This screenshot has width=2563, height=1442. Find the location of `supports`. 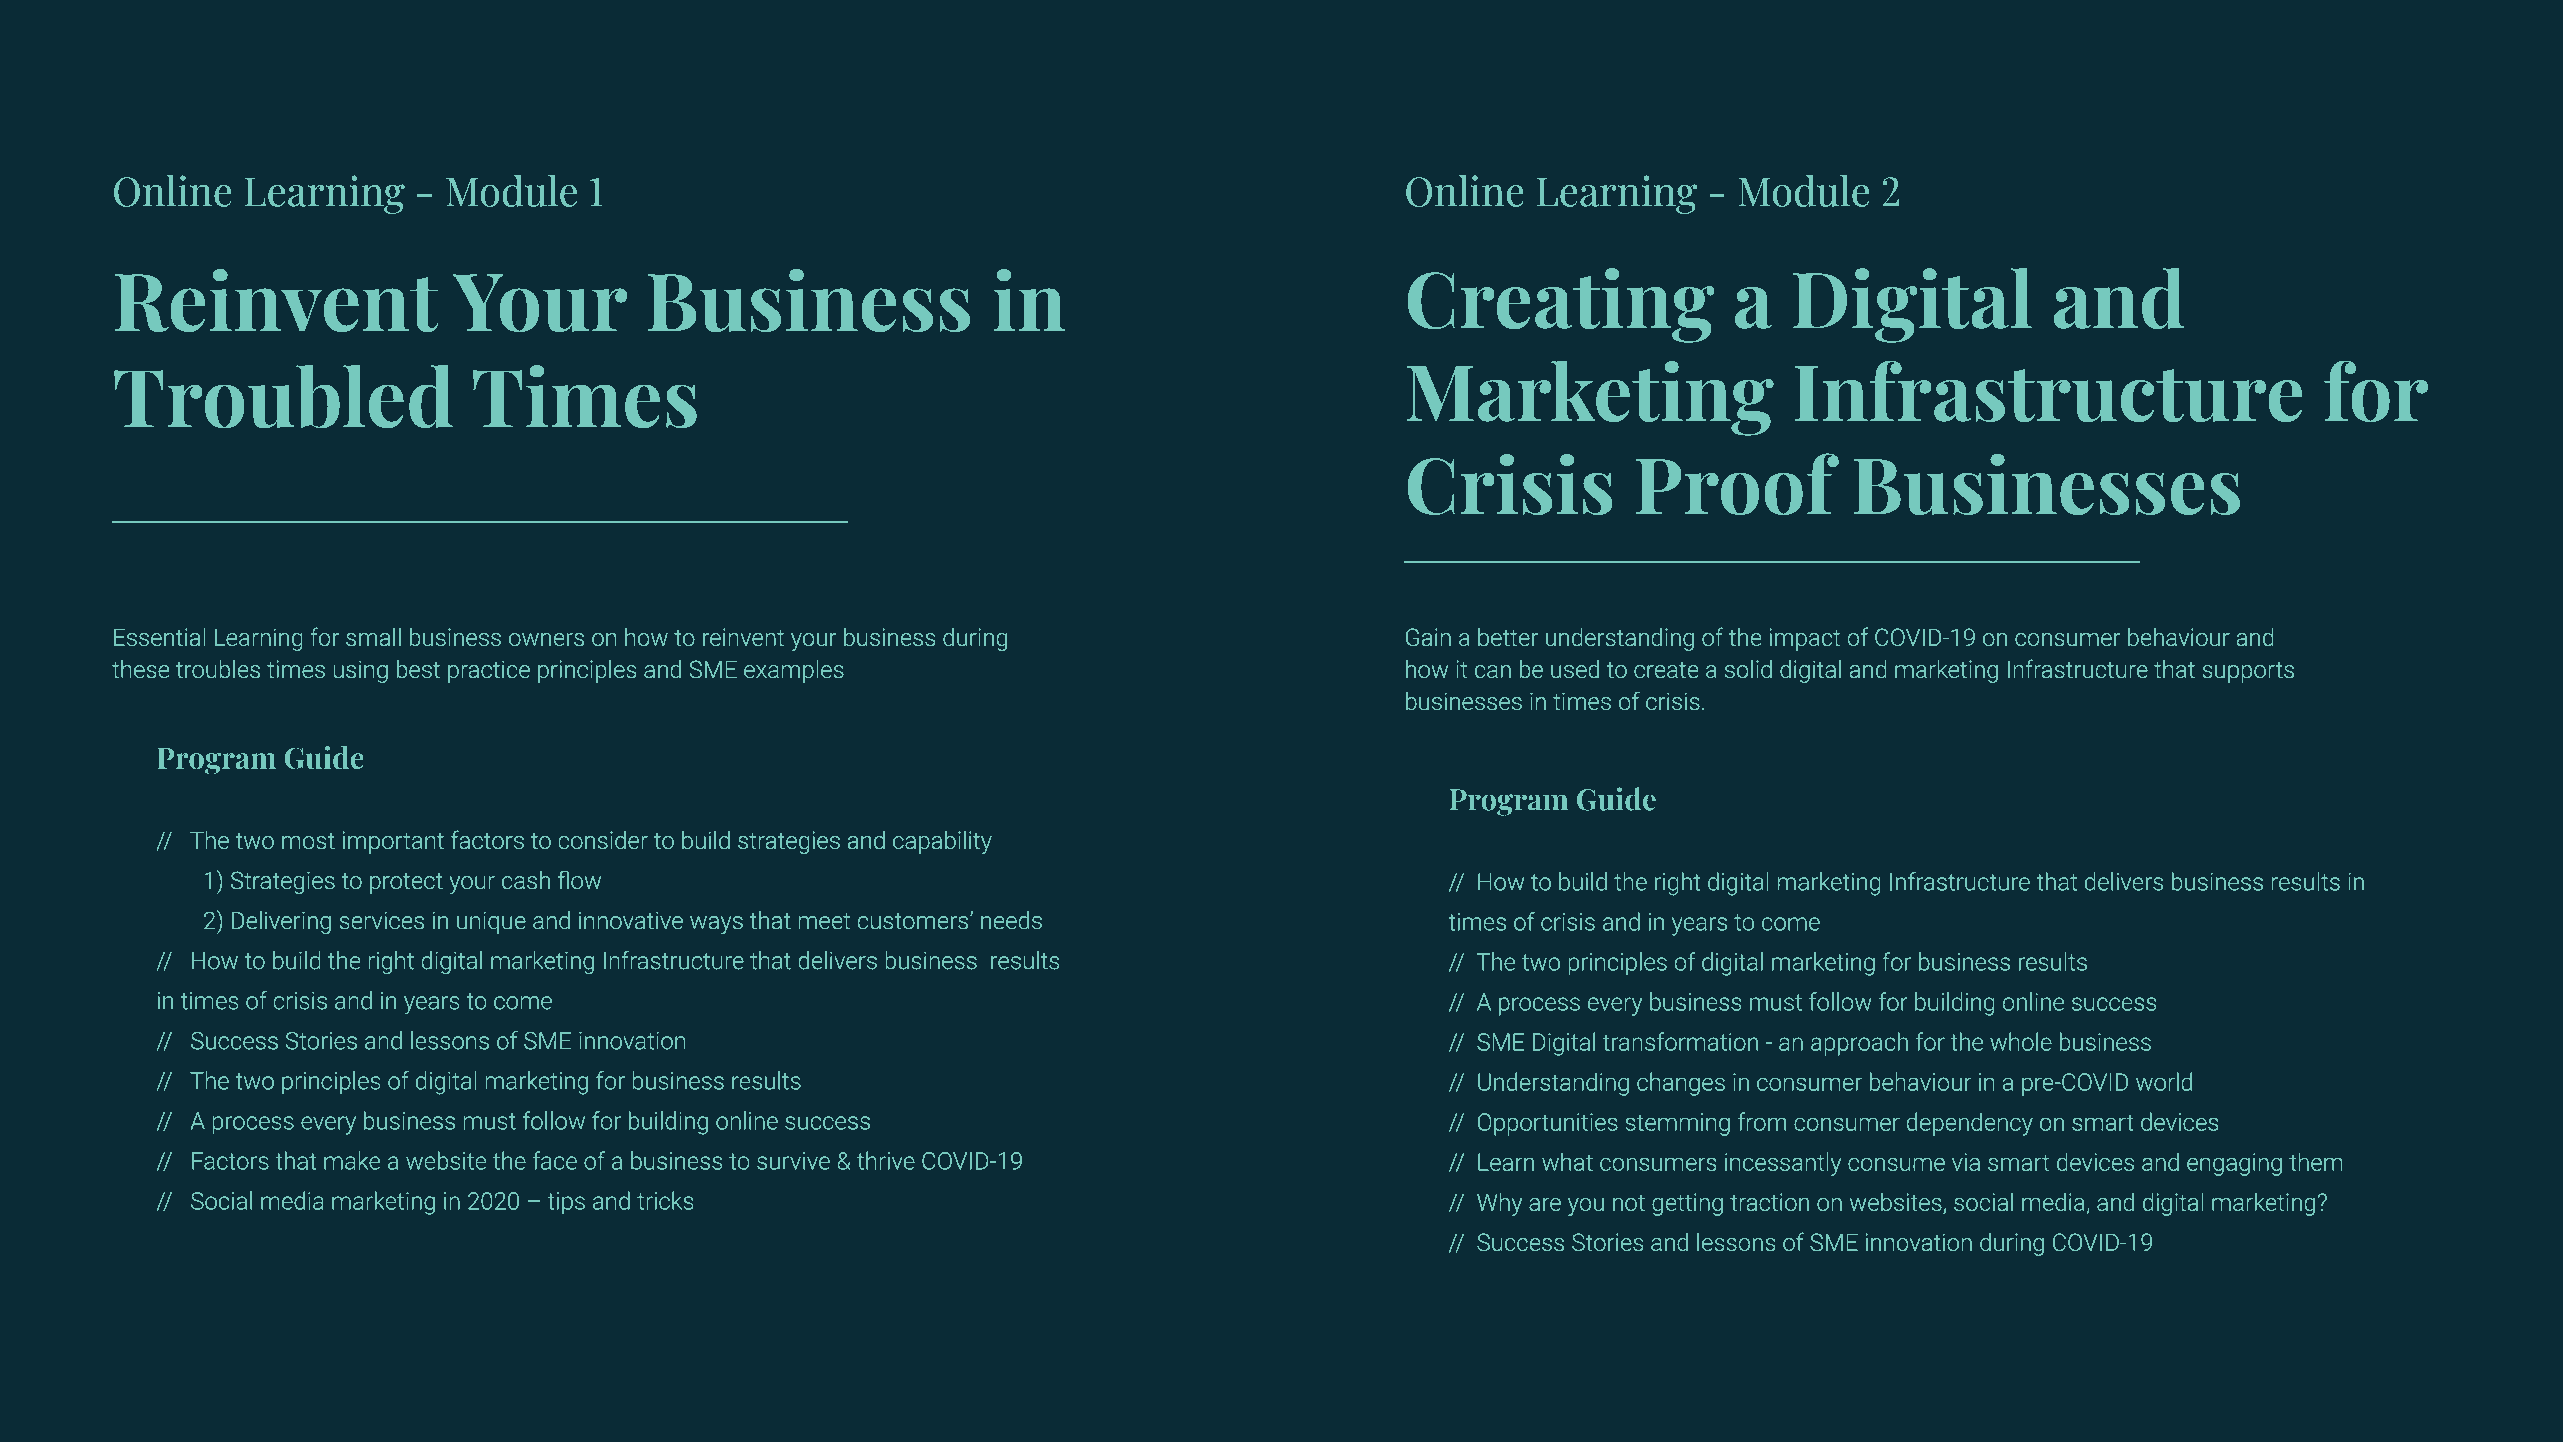

supports is located at coordinates (2248, 672).
